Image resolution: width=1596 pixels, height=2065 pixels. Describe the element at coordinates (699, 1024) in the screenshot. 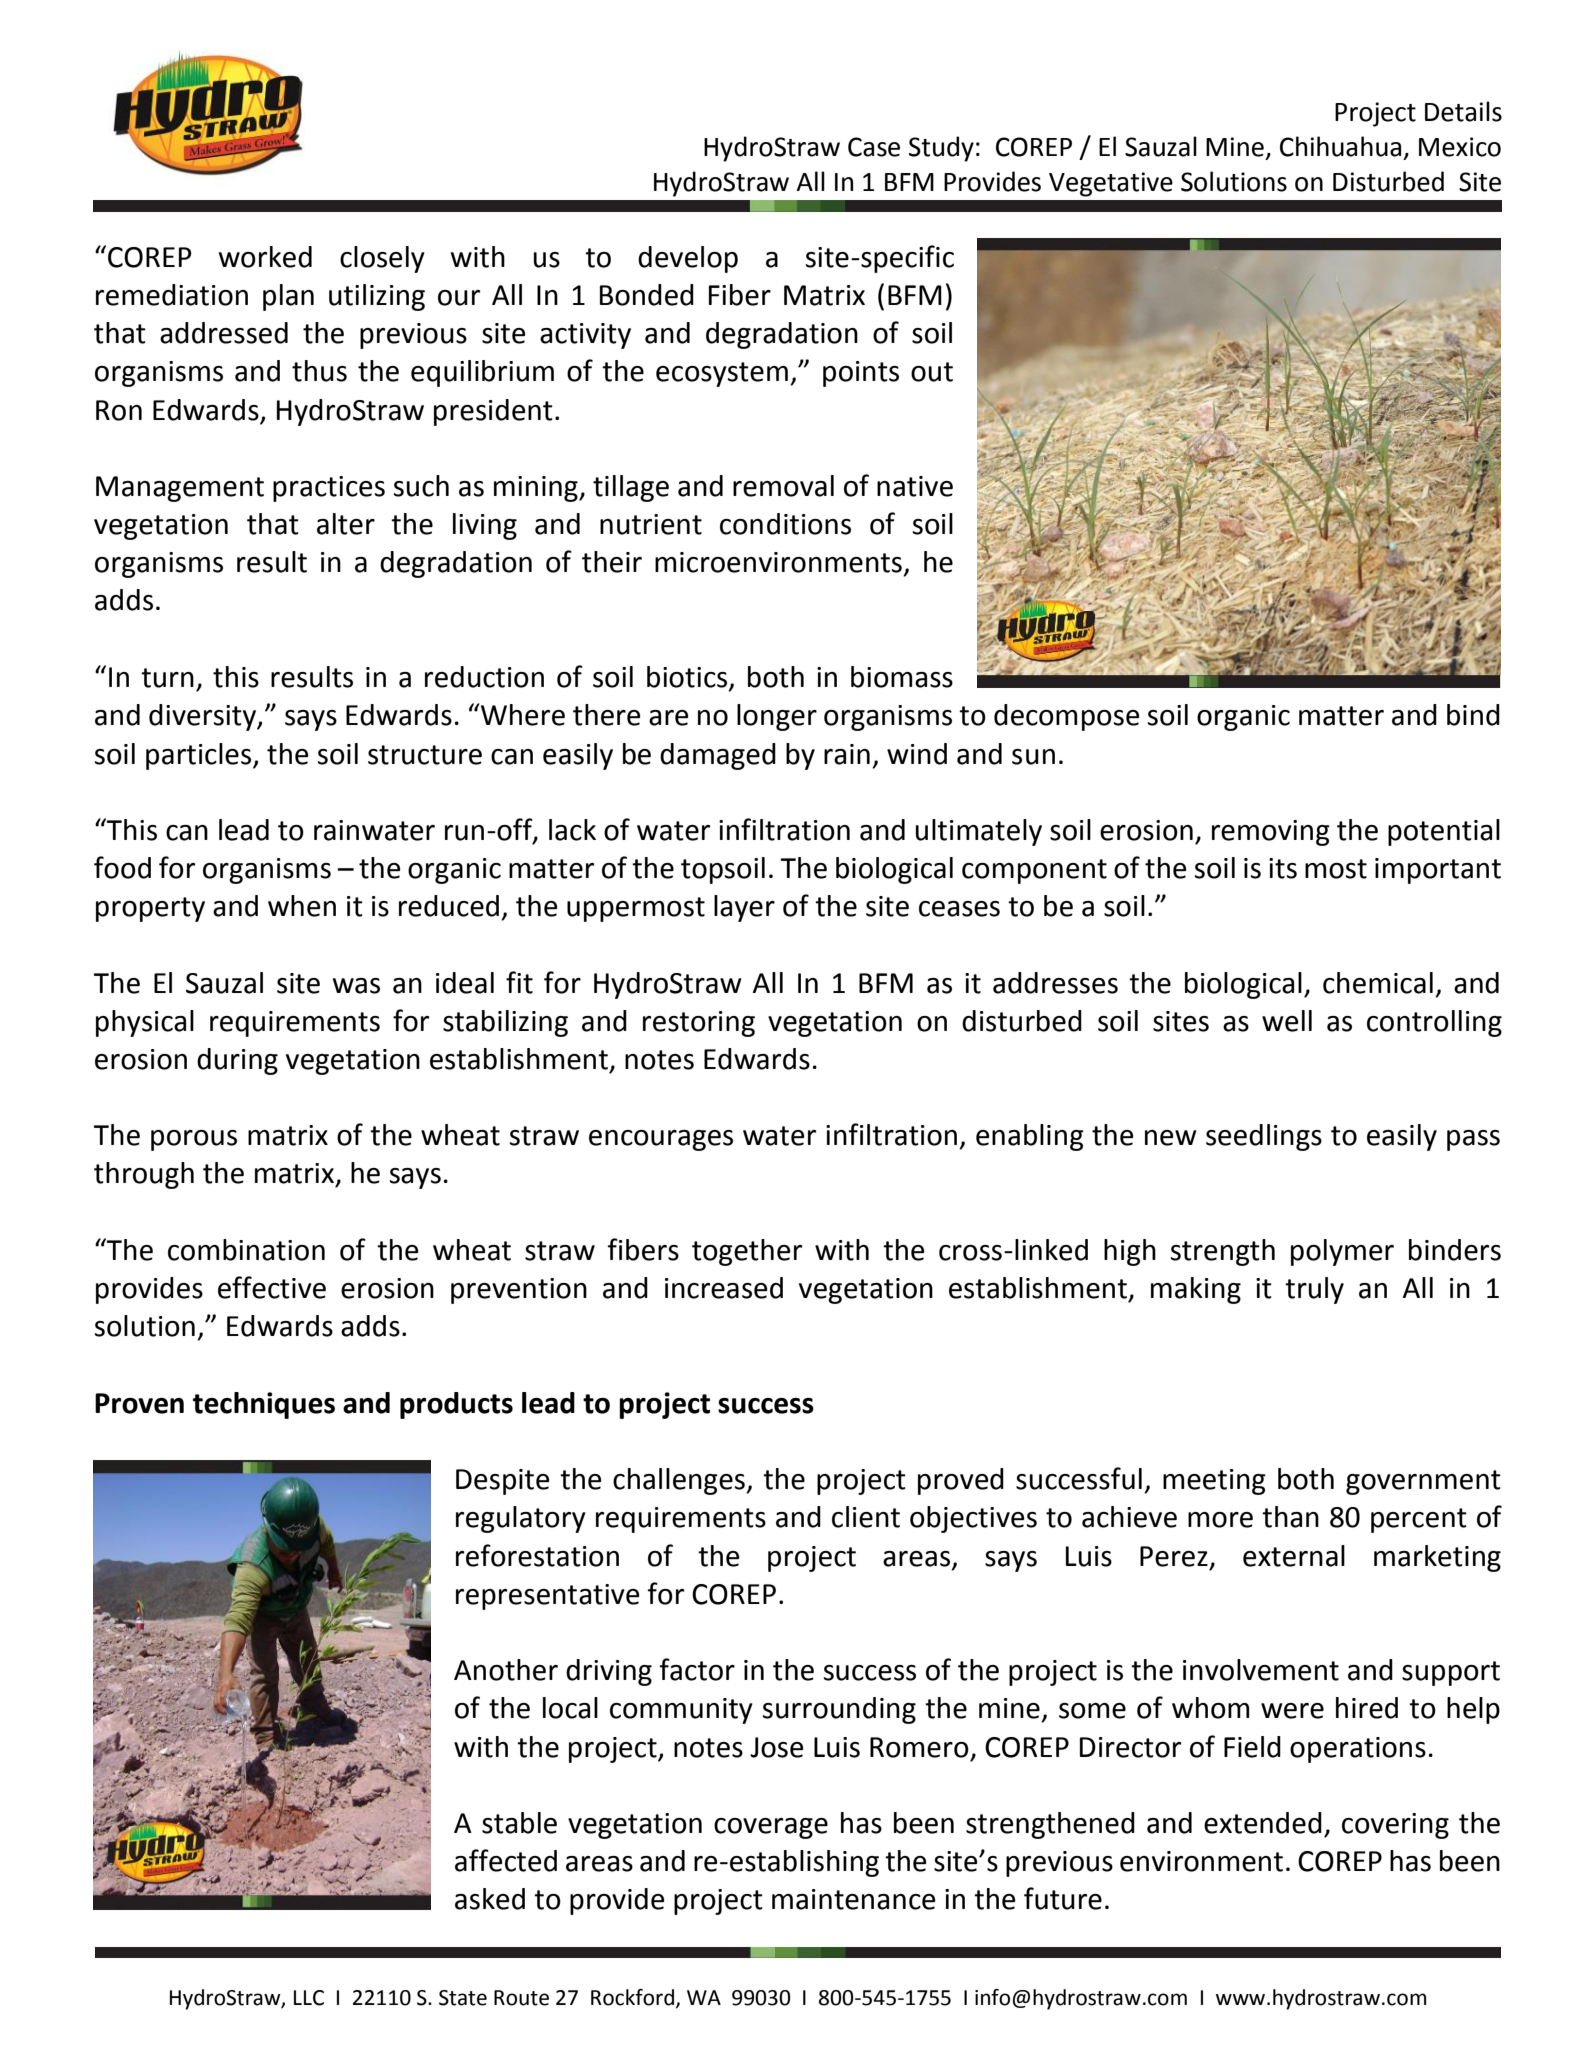

I see `restoring` at that location.
